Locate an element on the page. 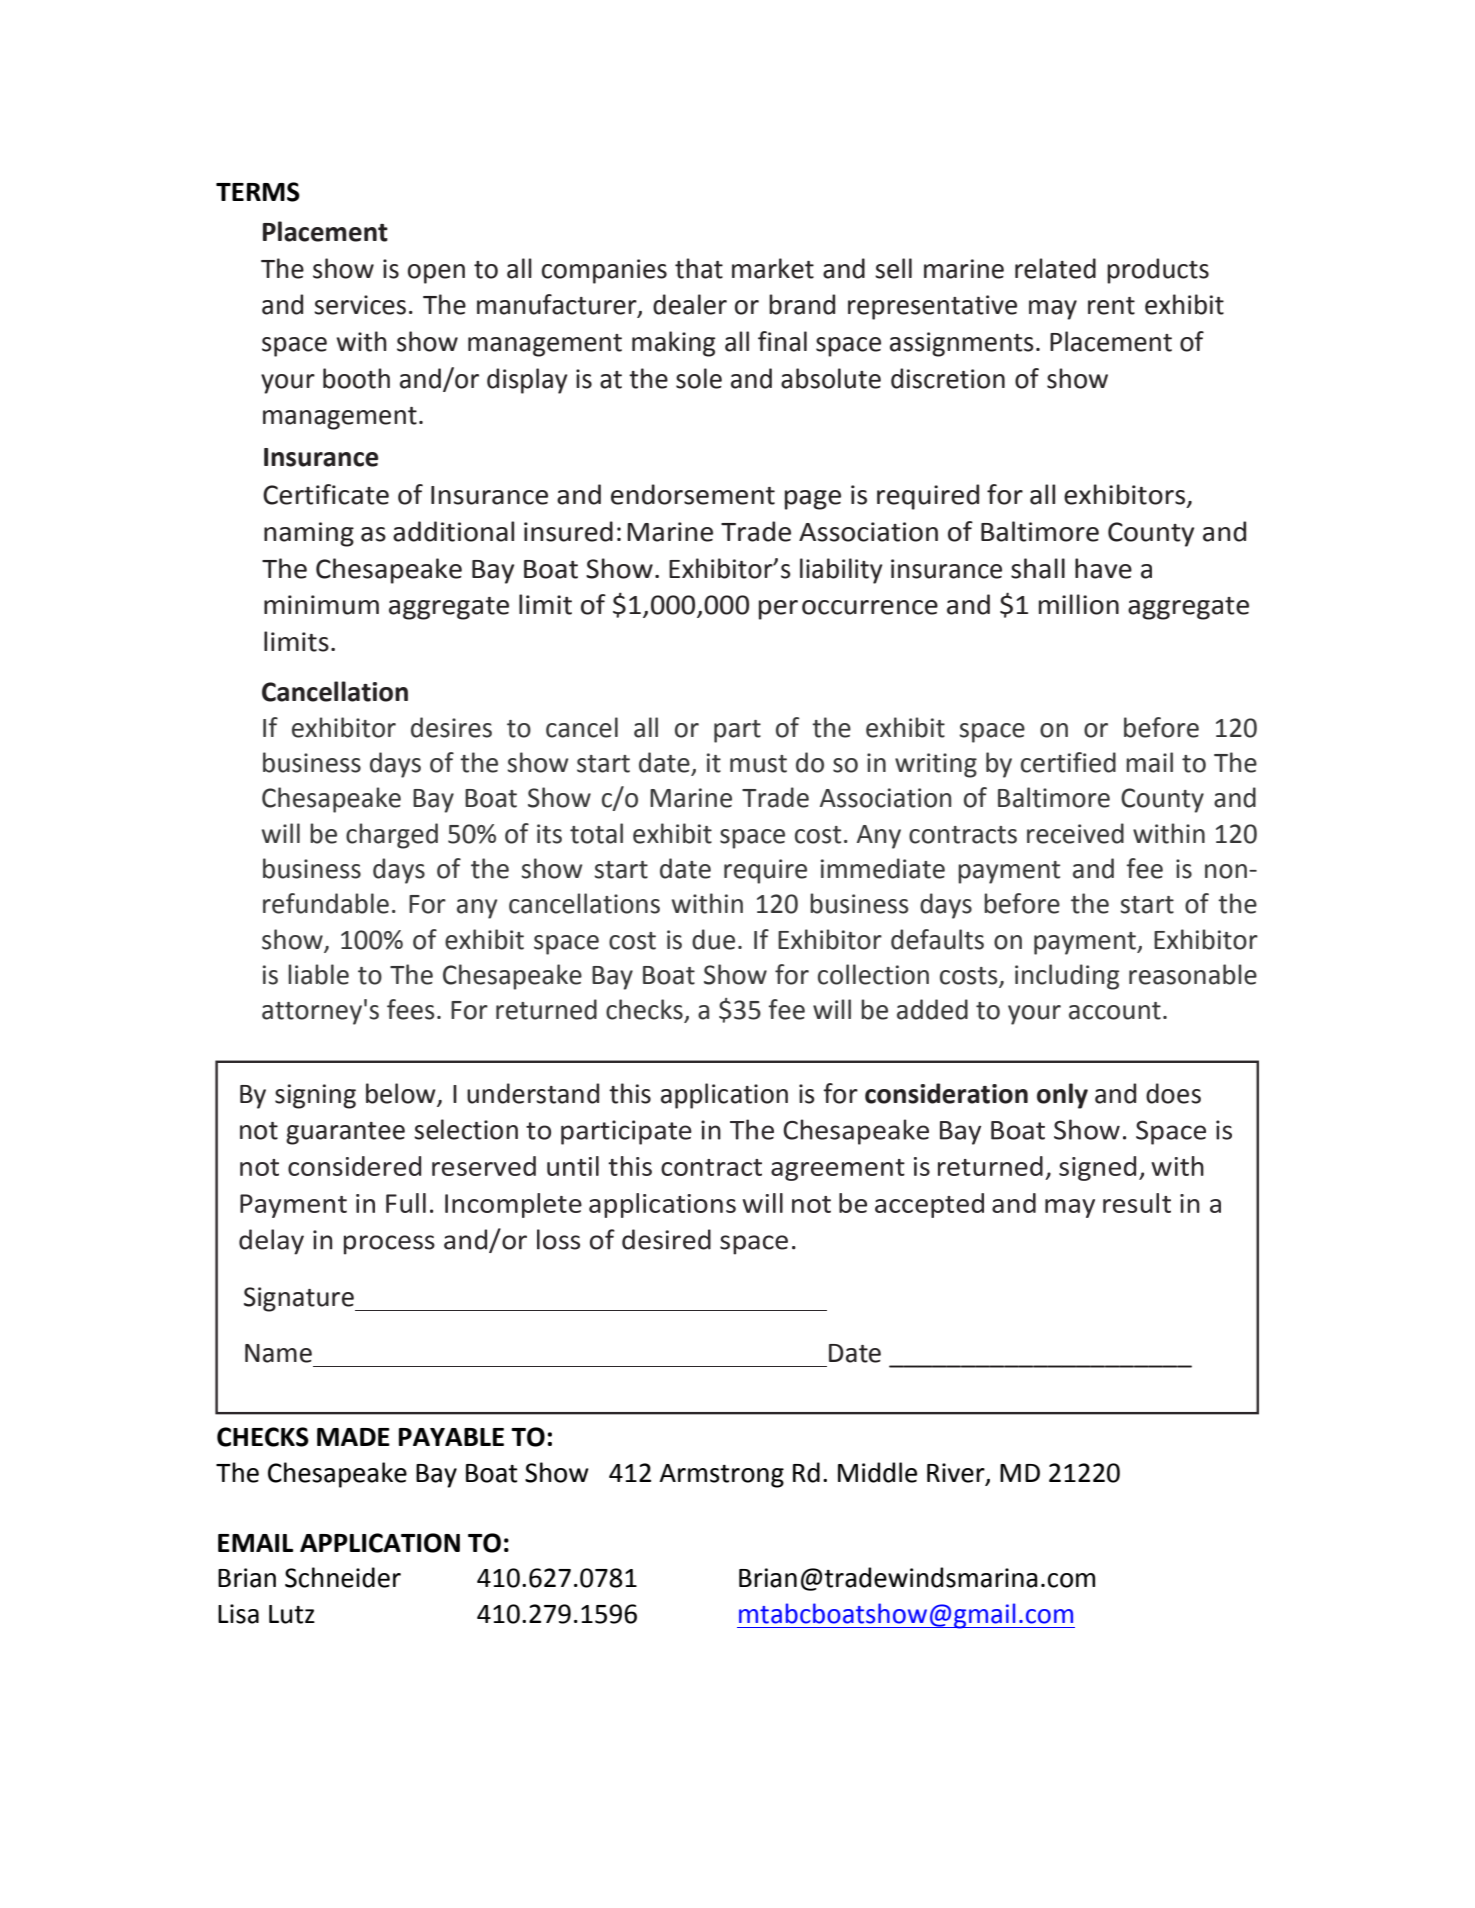 The height and width of the page is (1908, 1475). that is located at coordinates (699, 268).
